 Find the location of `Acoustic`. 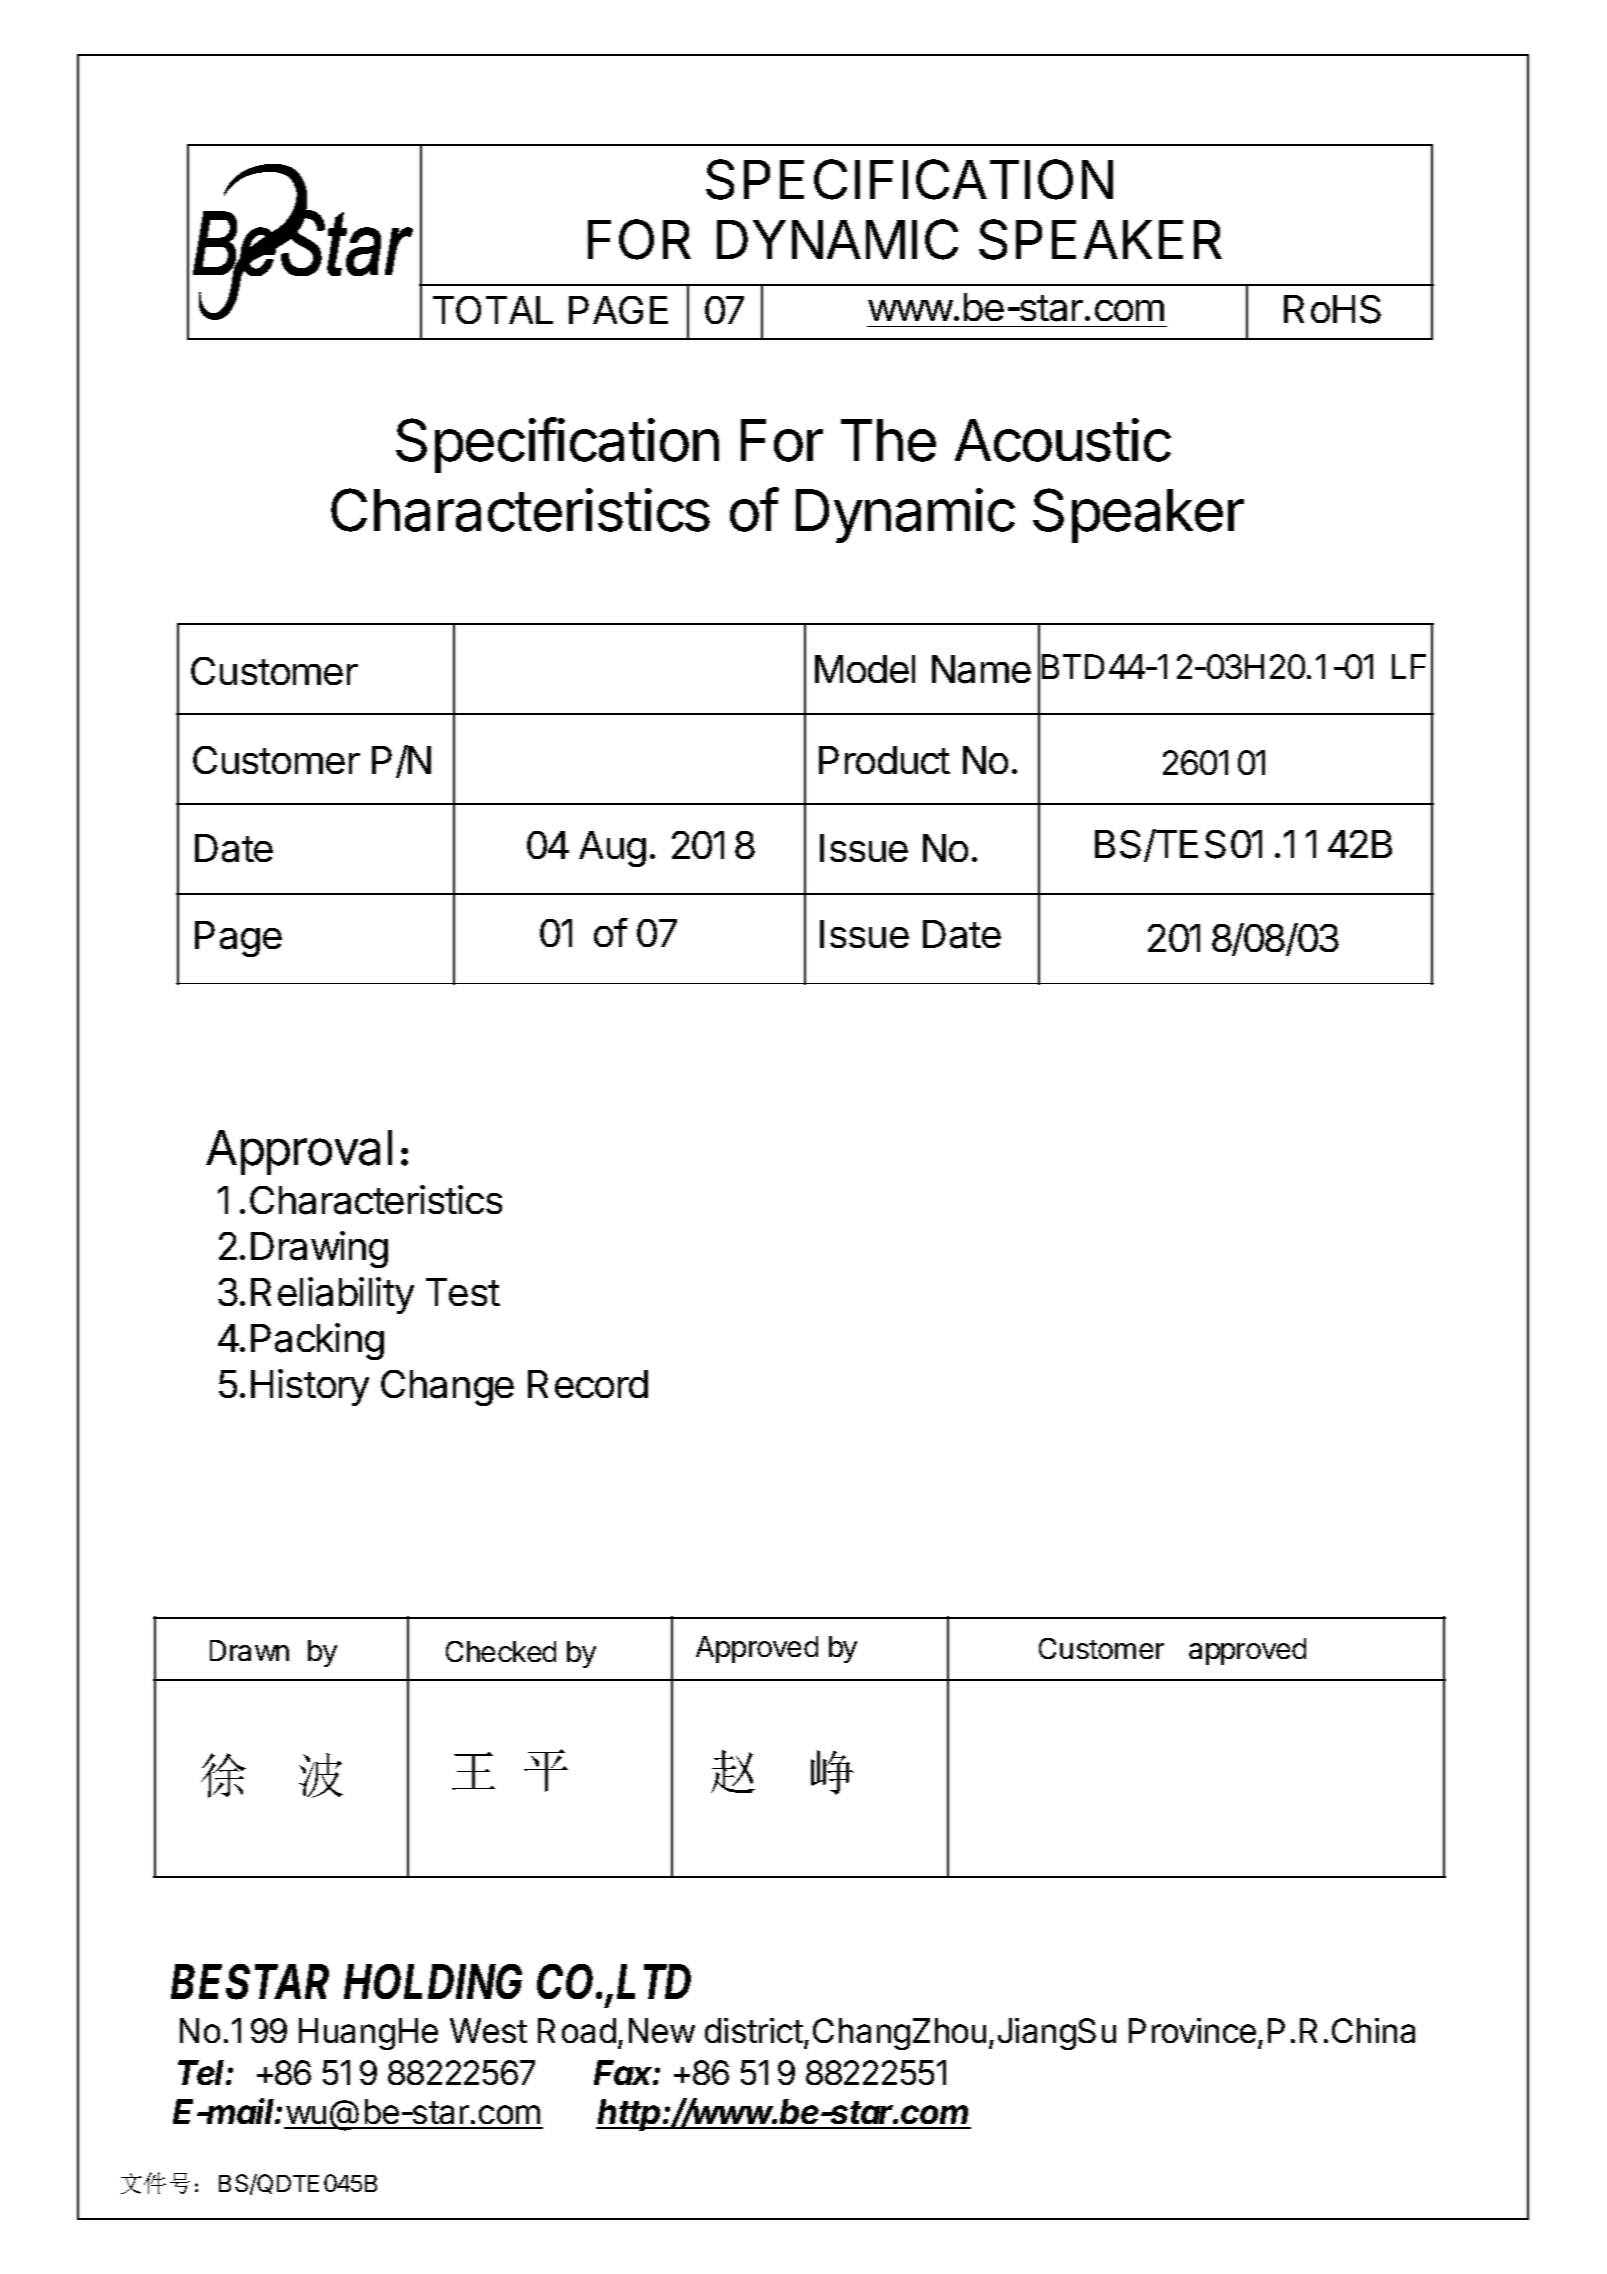

Acoustic is located at coordinates (1063, 440).
